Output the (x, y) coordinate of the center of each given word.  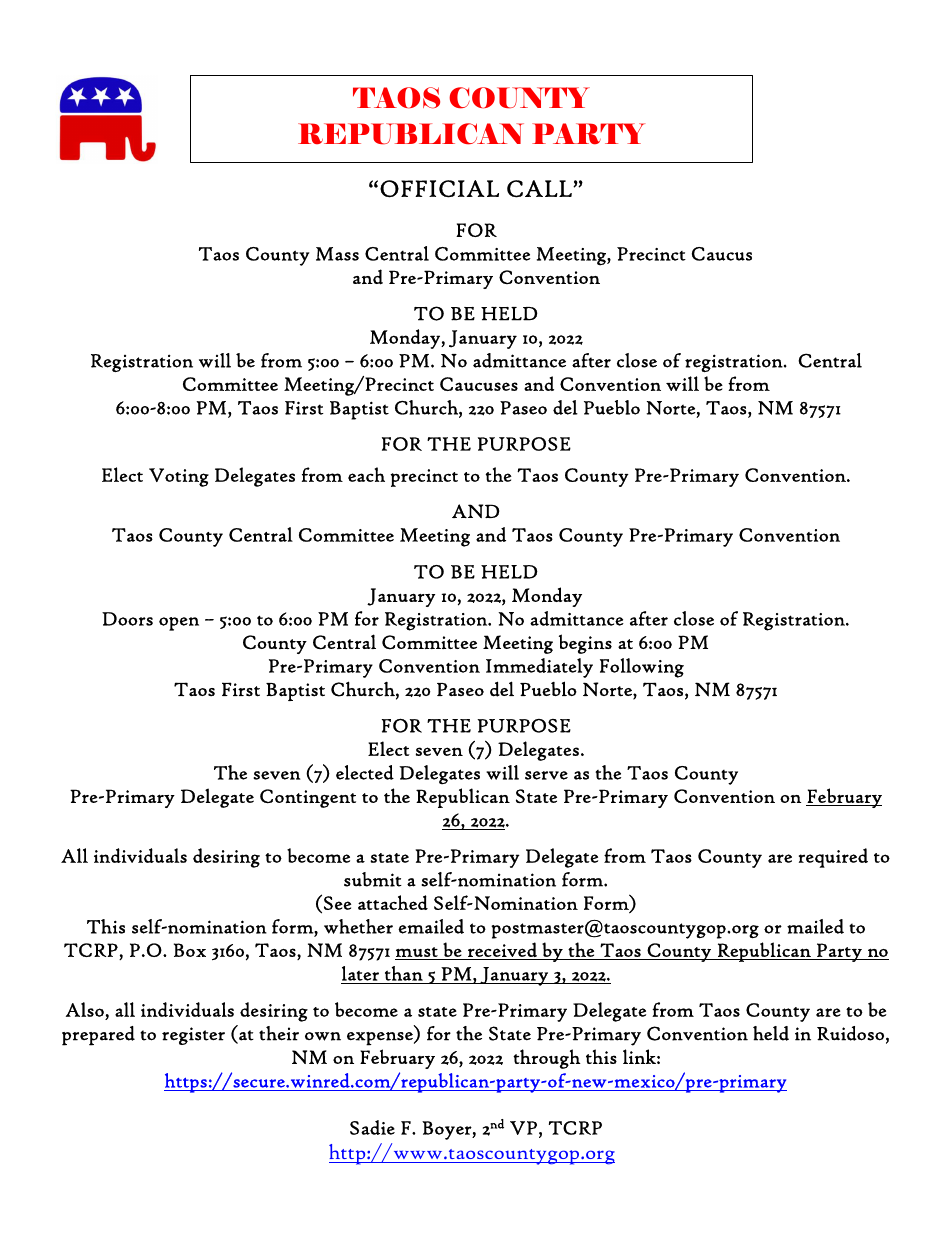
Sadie (372, 1127)
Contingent (308, 798)
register (193, 1036)
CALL (540, 189)
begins (585, 644)
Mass (337, 254)
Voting (179, 477)
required (833, 858)
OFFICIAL (439, 189)
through (547, 1059)
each (366, 474)
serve (546, 775)
